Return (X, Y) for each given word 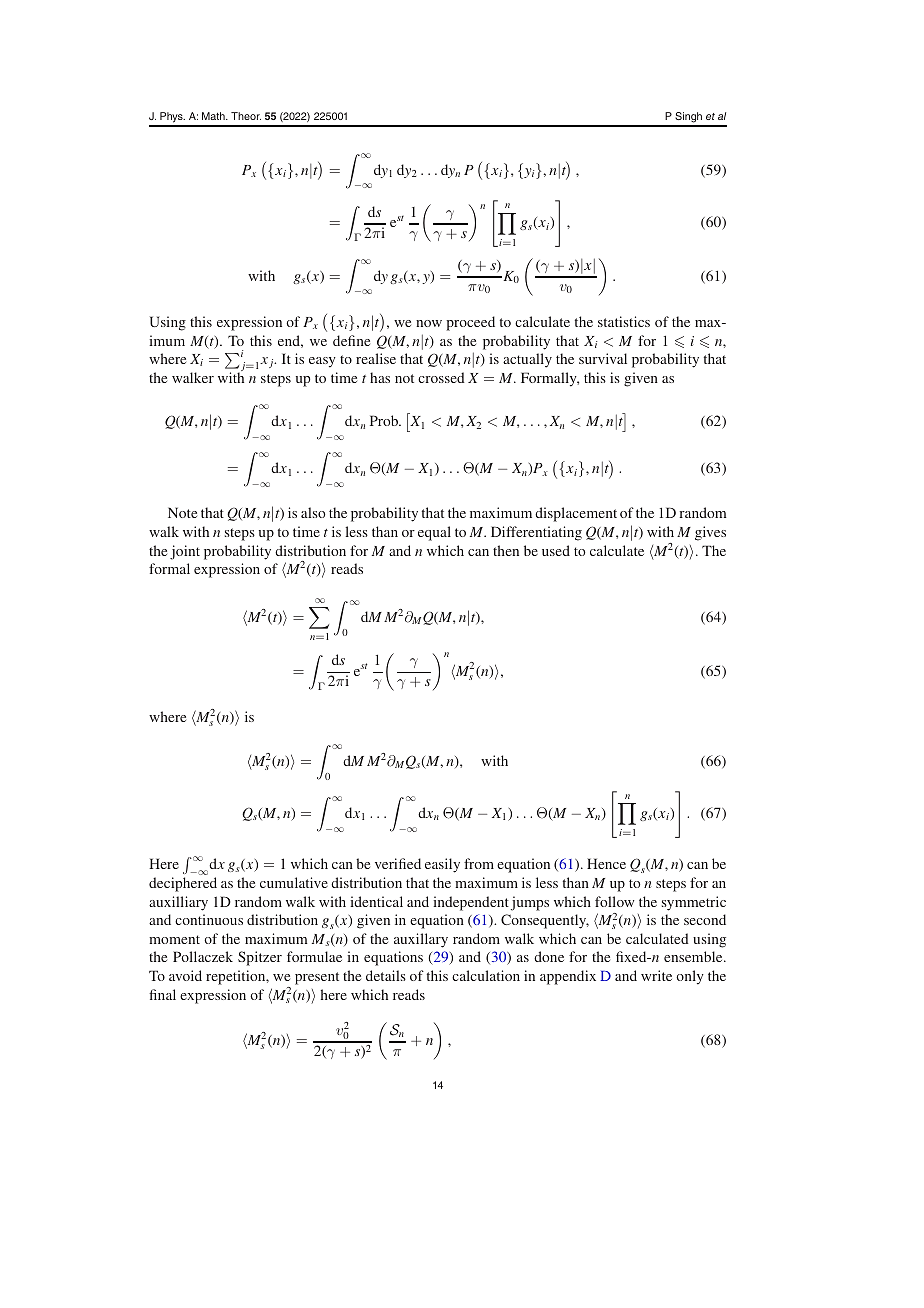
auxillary (421, 940)
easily (442, 865)
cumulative (294, 882)
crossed (441, 377)
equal (434, 533)
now (429, 323)
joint (185, 552)
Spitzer (260, 958)
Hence (606, 863)
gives (710, 533)
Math (214, 116)
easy (322, 362)
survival (603, 358)
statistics (624, 321)
